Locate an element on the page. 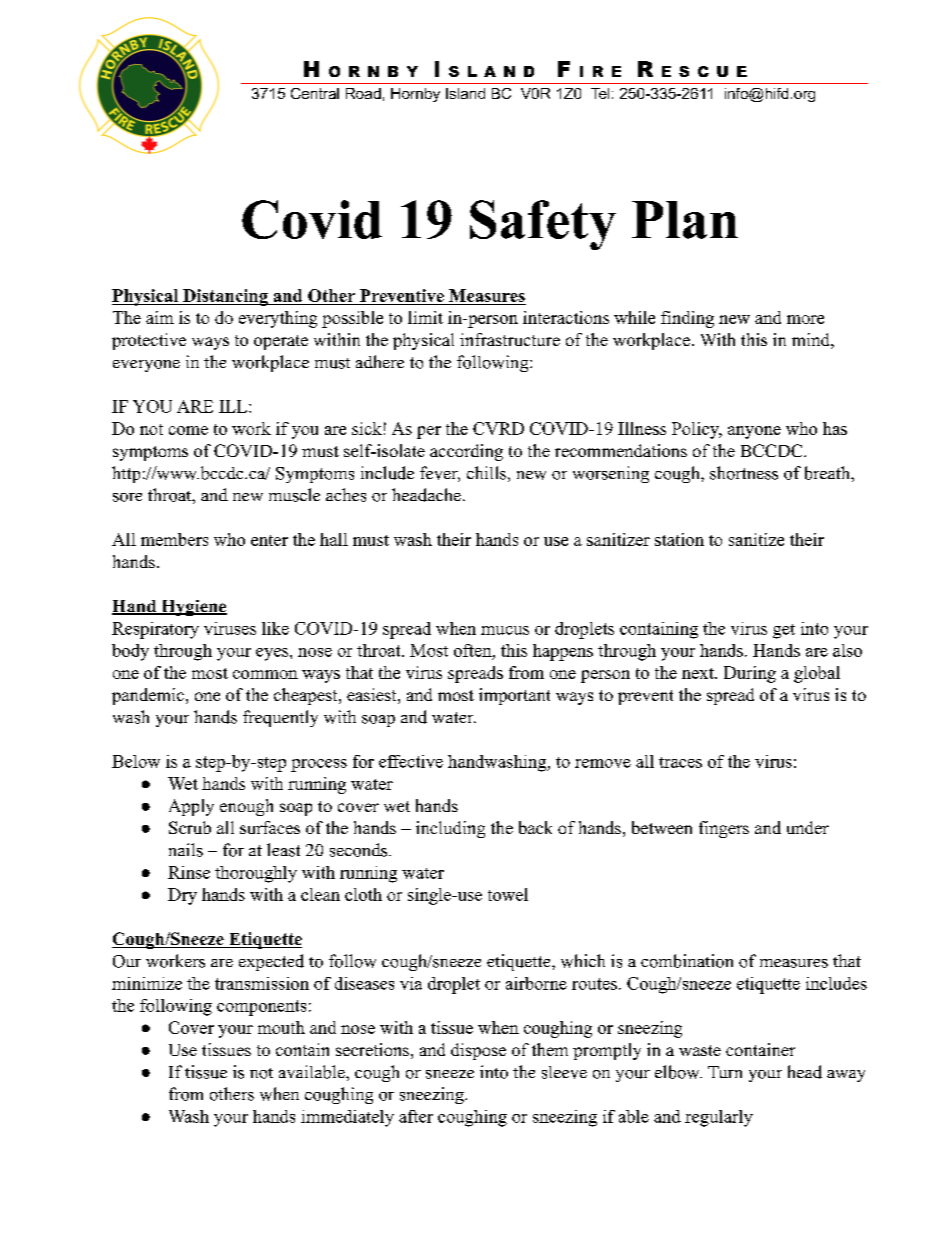 The image size is (952, 1233). anyone is located at coordinates (754, 432).
